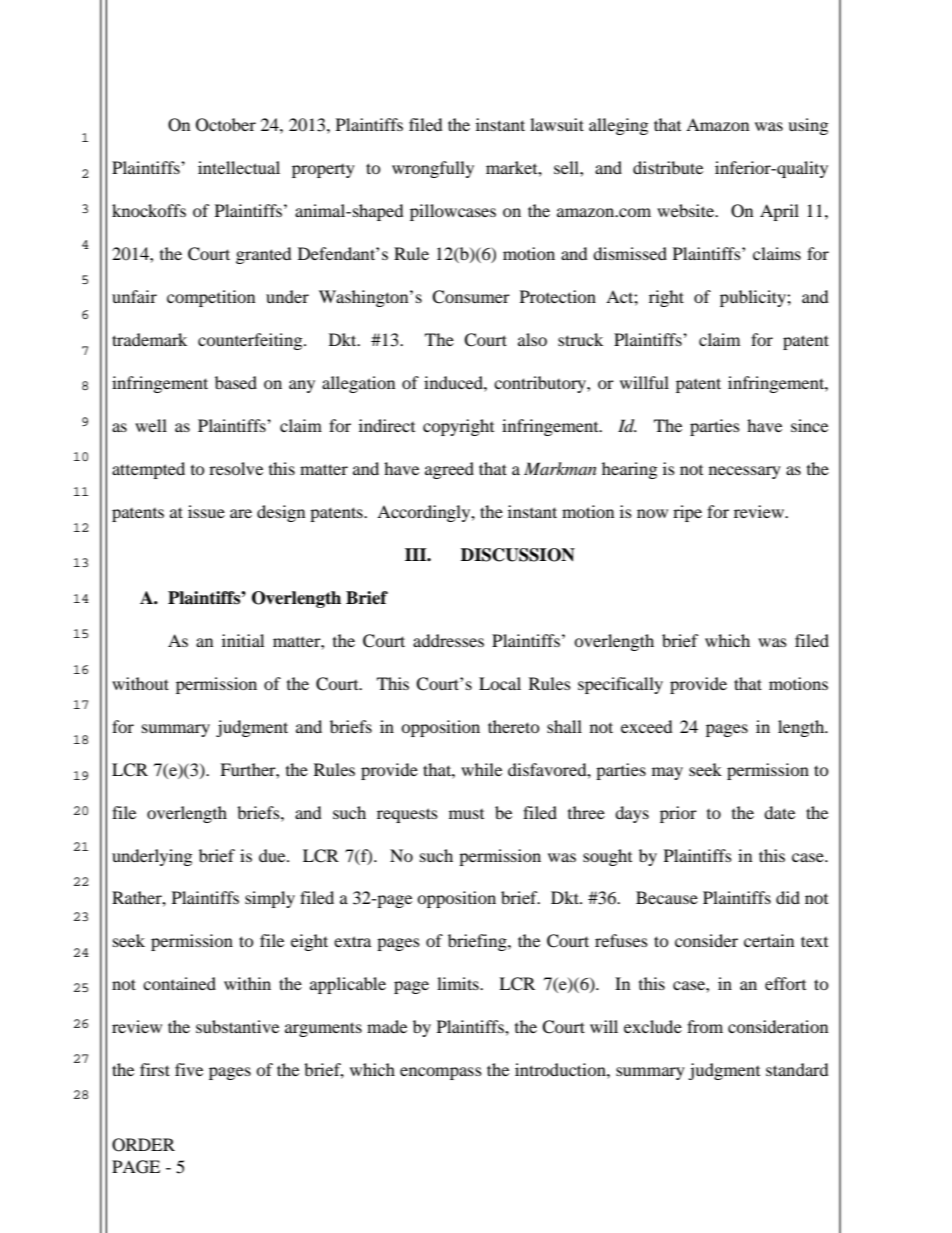  Describe the element at coordinates (239, 167) in the screenshot. I see `intellectual` at that location.
